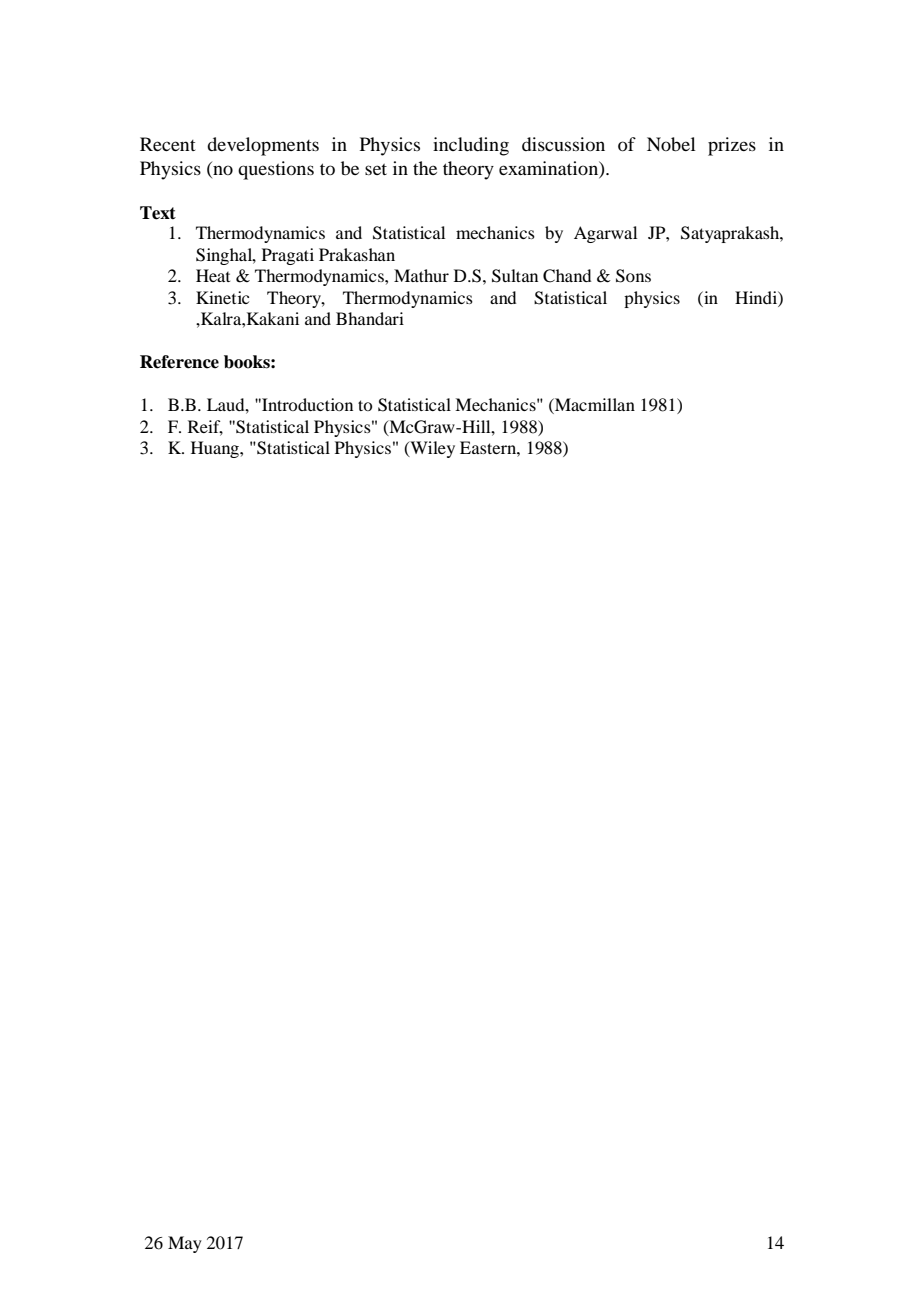 The image size is (924, 1308). I want to click on May, so click(185, 1244).
